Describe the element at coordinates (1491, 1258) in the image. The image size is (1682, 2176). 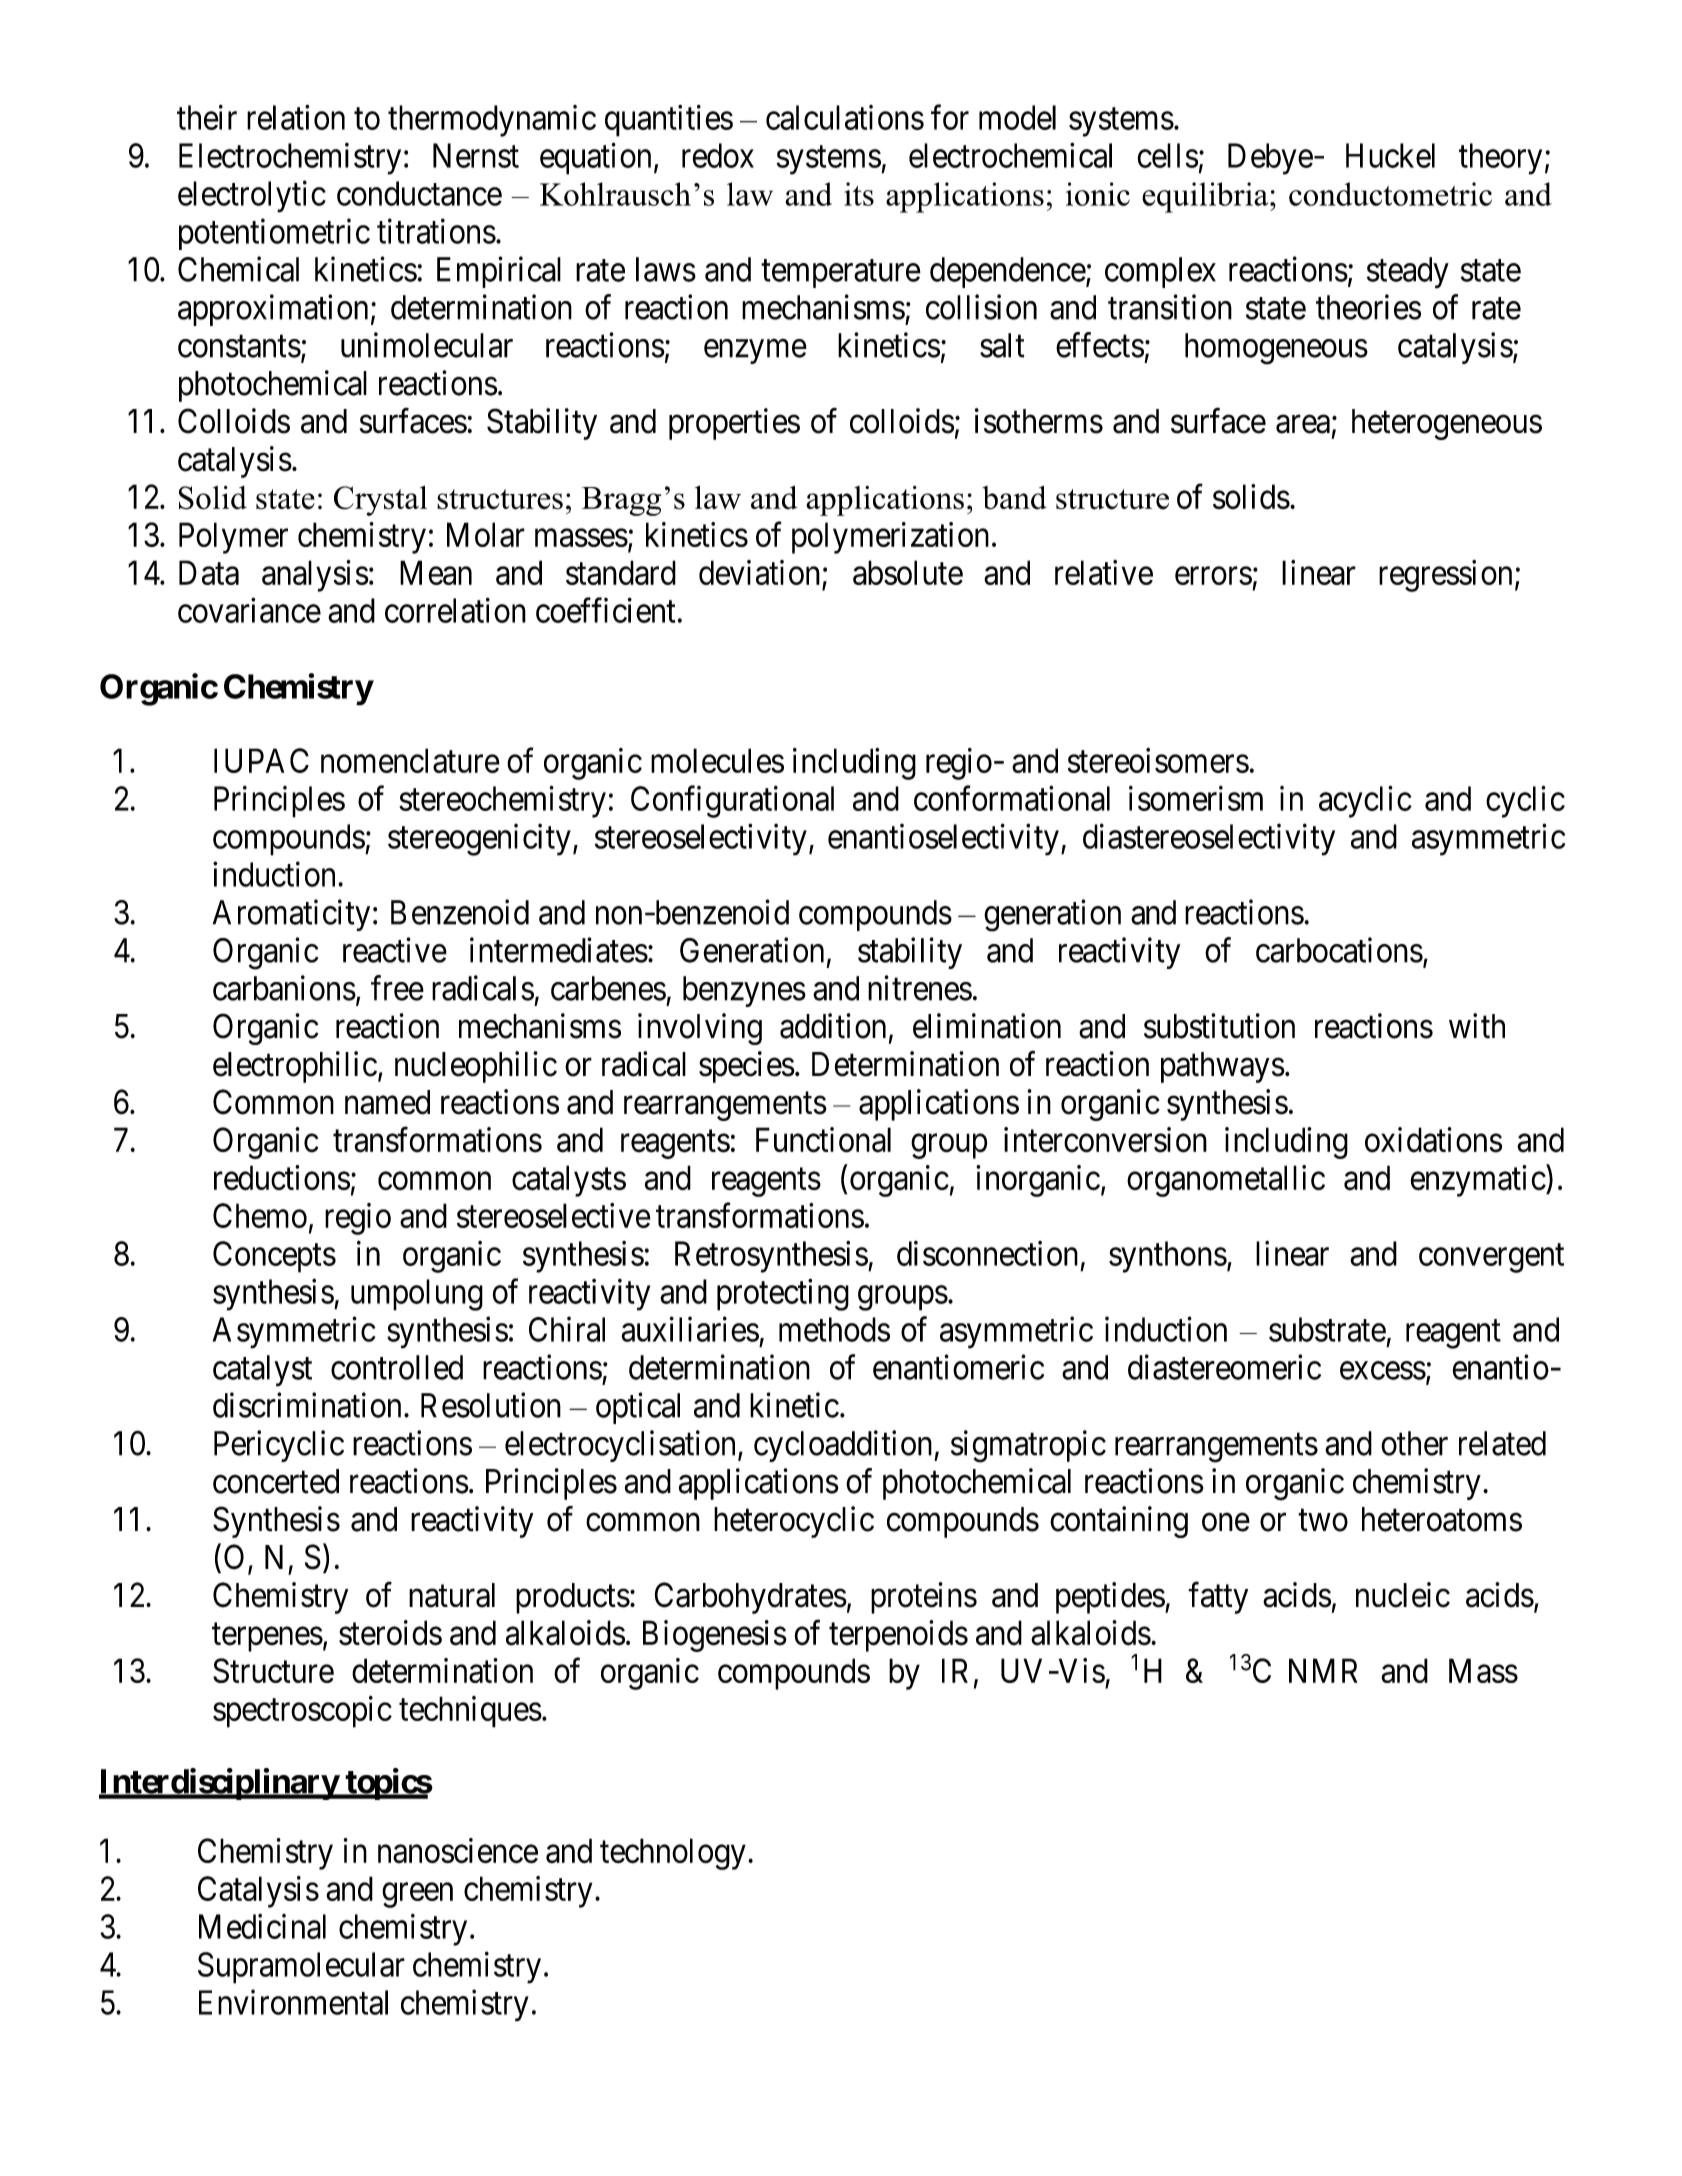
I see `convergent` at that location.
